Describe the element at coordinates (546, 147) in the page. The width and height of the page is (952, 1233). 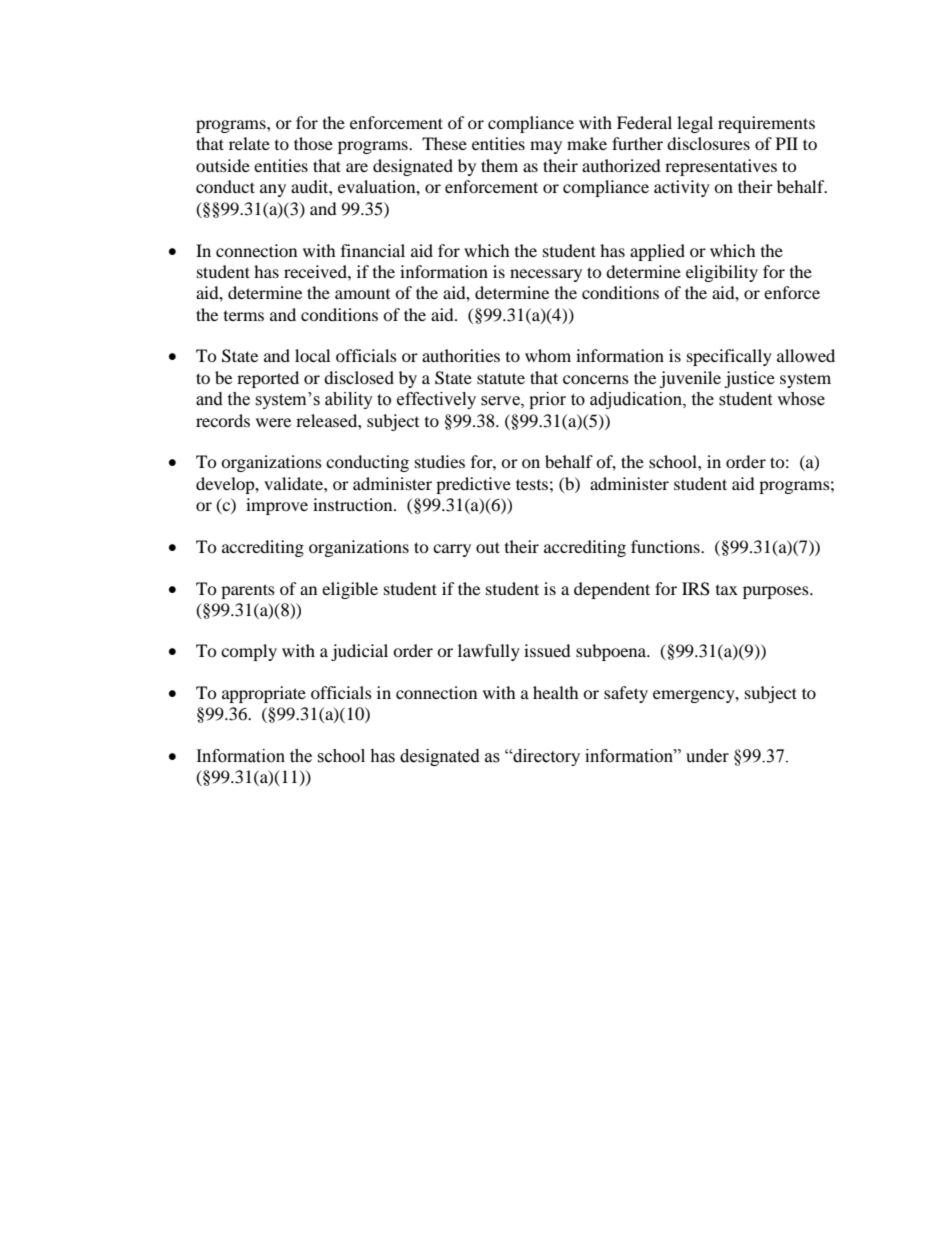
I see `may` at that location.
